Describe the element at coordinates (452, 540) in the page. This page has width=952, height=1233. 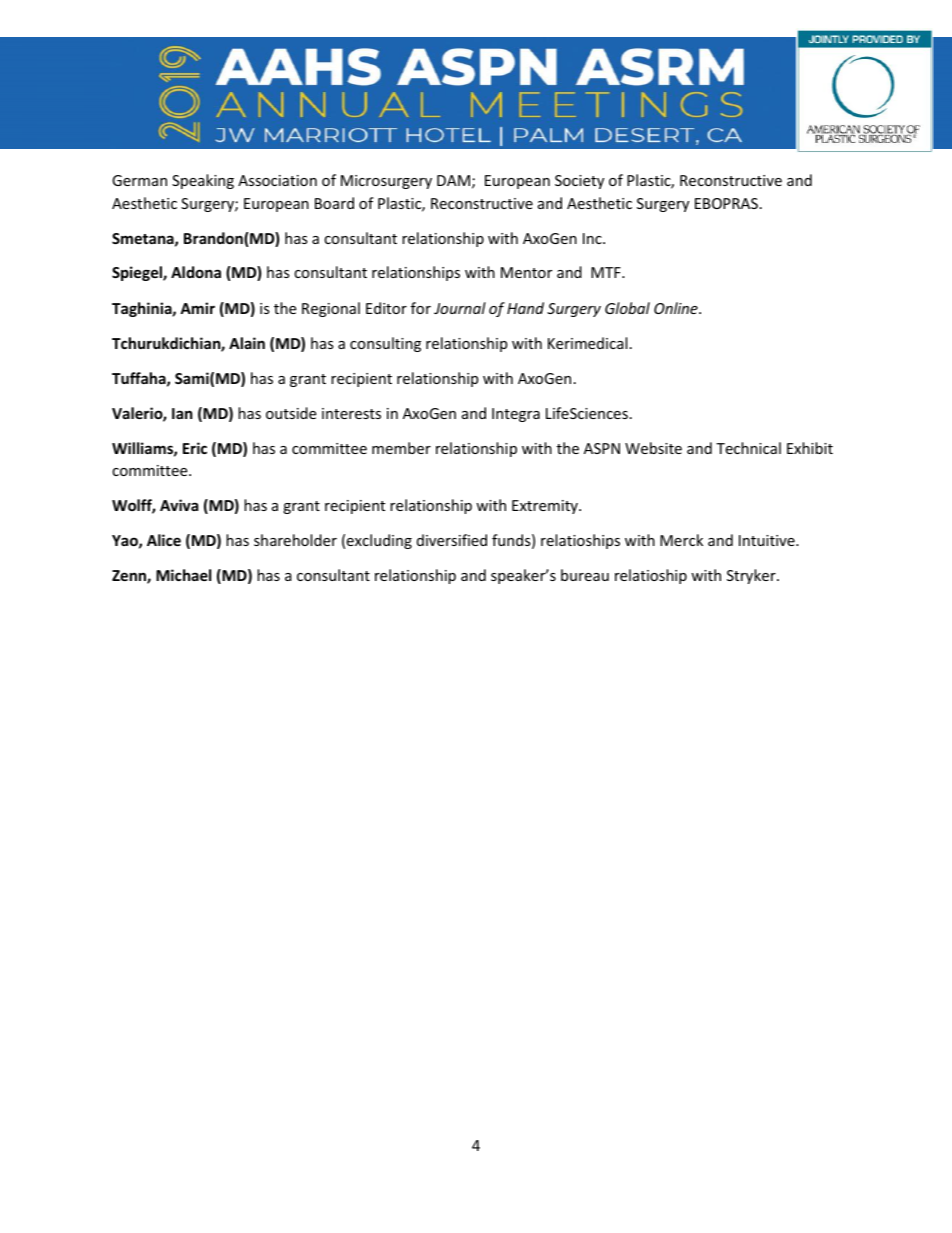
I see `diversified` at that location.
